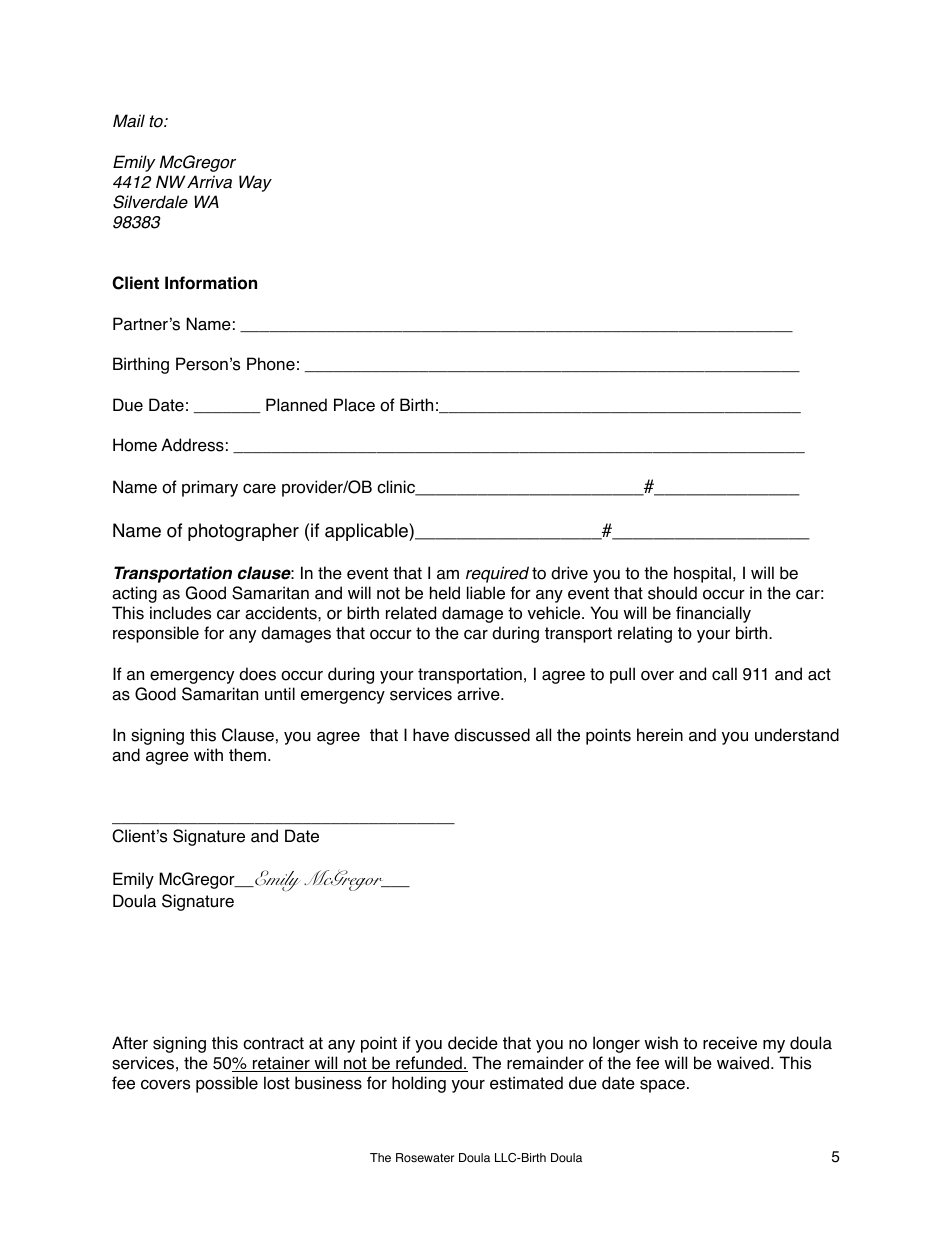 This screenshot has height=1233, width=952. What do you see at coordinates (192, 445) in the screenshot?
I see `Address` at bounding box center [192, 445].
